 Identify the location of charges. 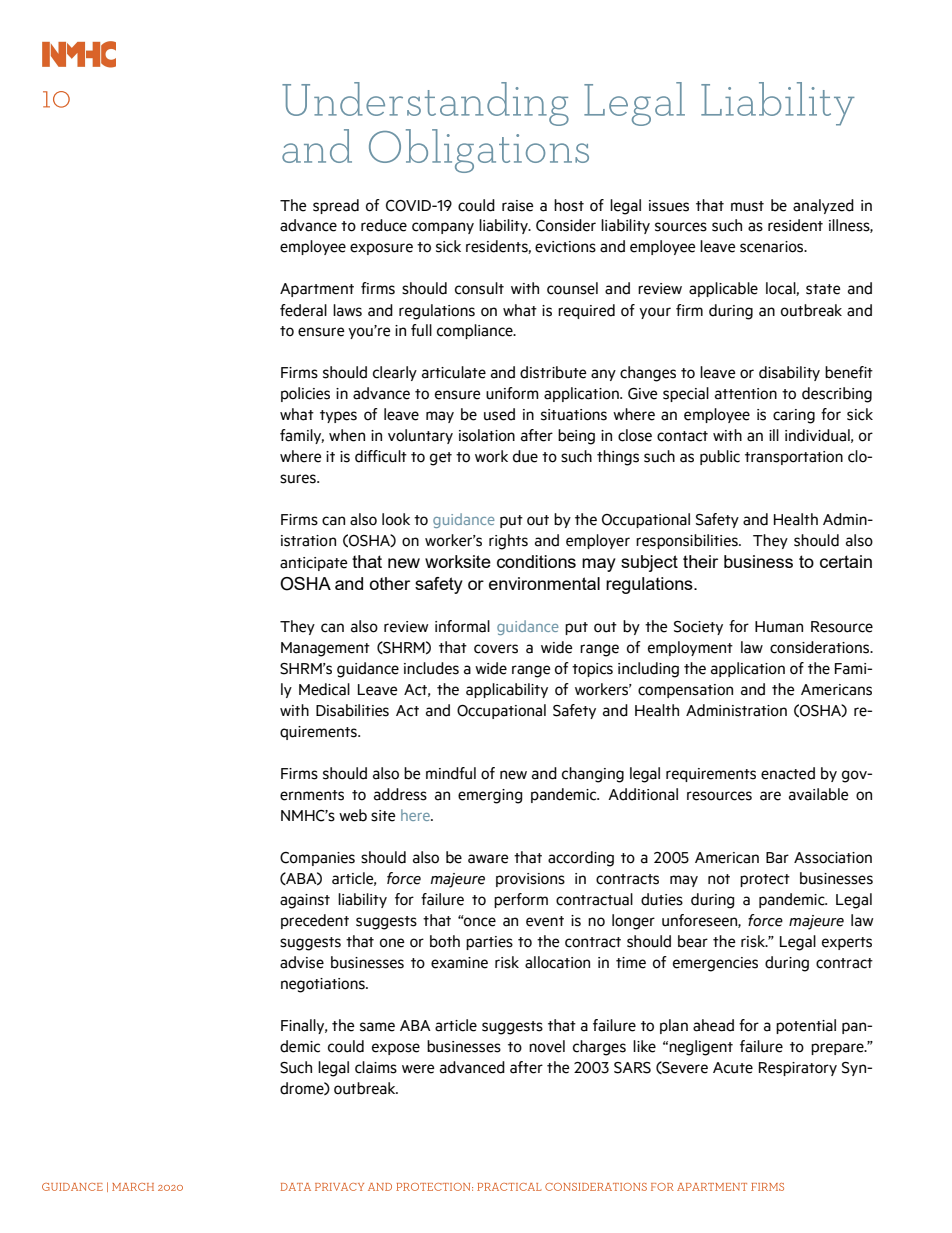
(599, 1048).
